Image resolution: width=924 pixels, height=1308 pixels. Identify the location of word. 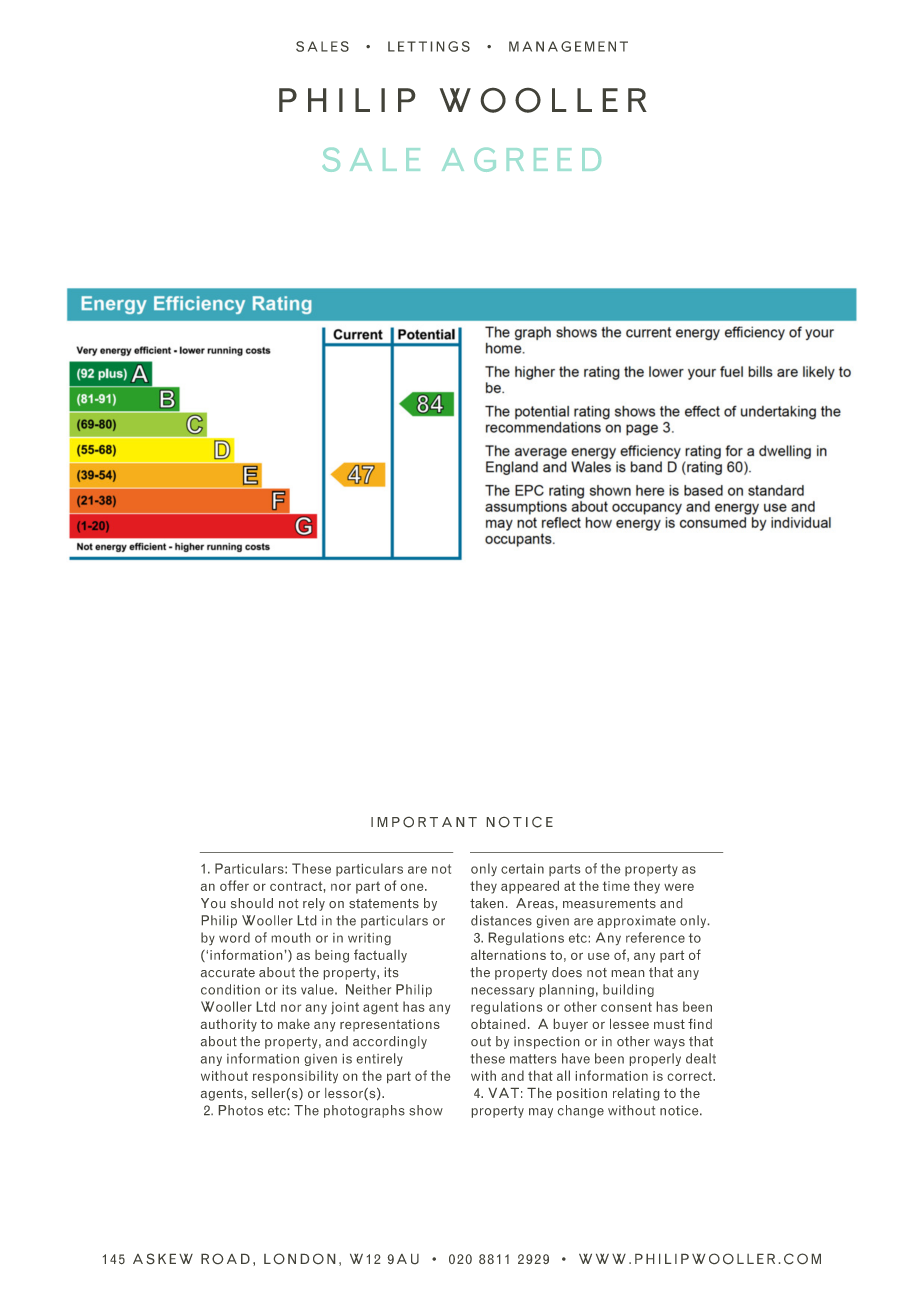
(234, 937).
